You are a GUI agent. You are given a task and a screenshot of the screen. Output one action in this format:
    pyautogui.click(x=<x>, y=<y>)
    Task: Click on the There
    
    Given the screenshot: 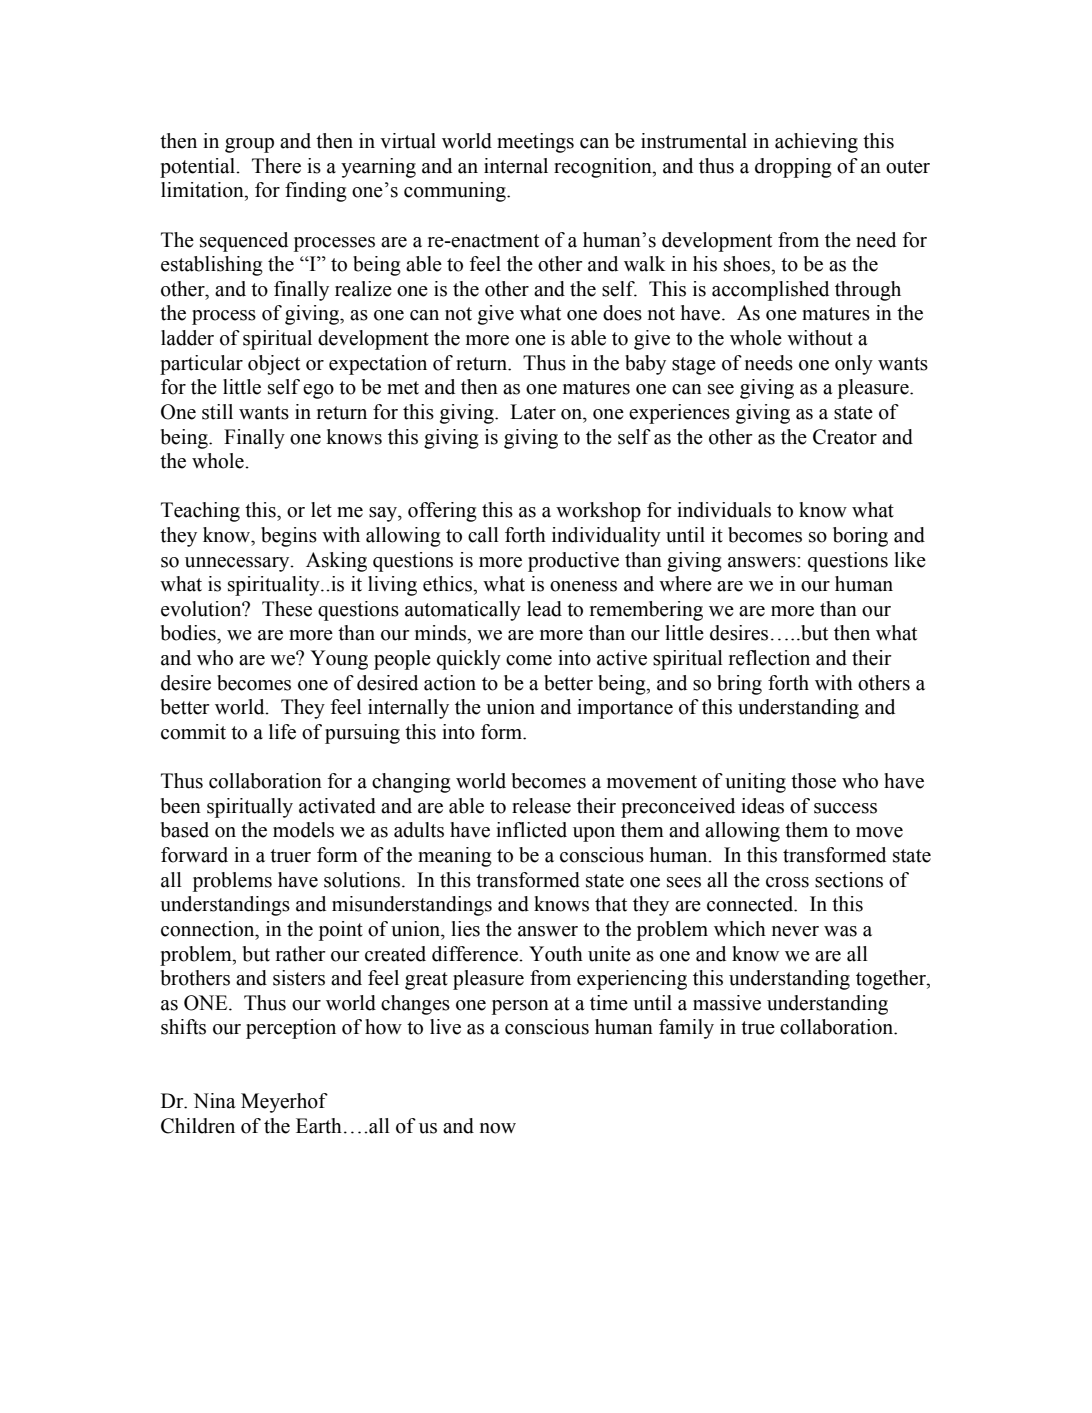 What is the action you would take?
    pyautogui.click(x=276, y=166)
